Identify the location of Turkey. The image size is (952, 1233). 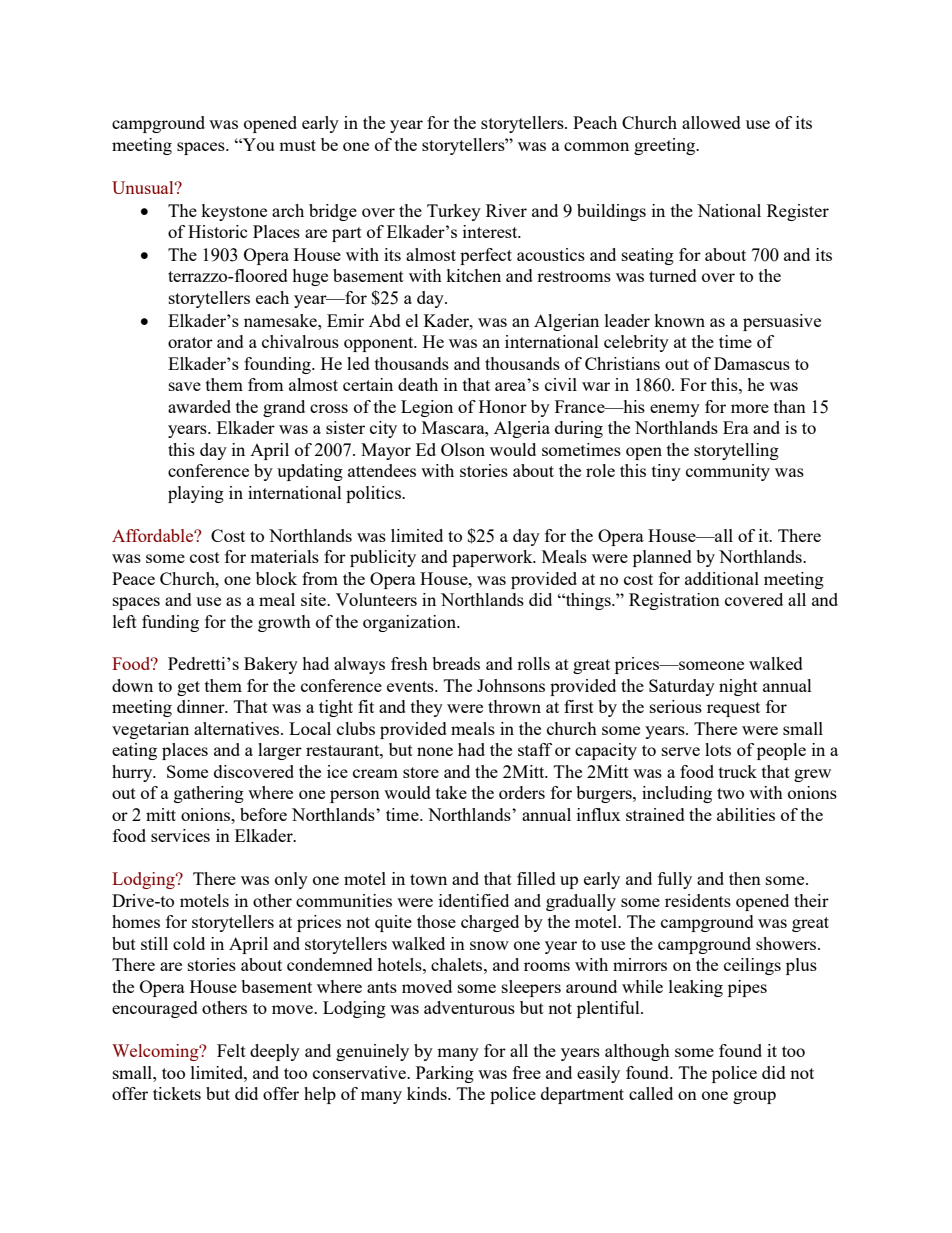
(454, 212).
